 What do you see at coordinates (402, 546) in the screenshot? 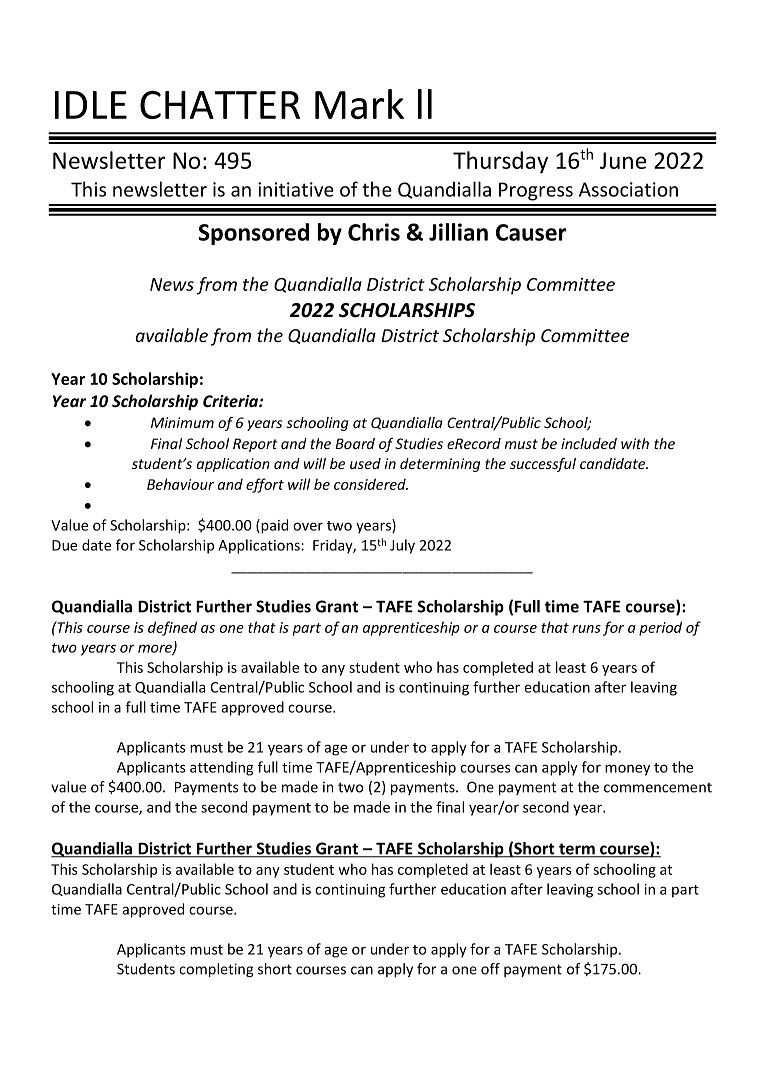
I see `July` at bounding box center [402, 546].
